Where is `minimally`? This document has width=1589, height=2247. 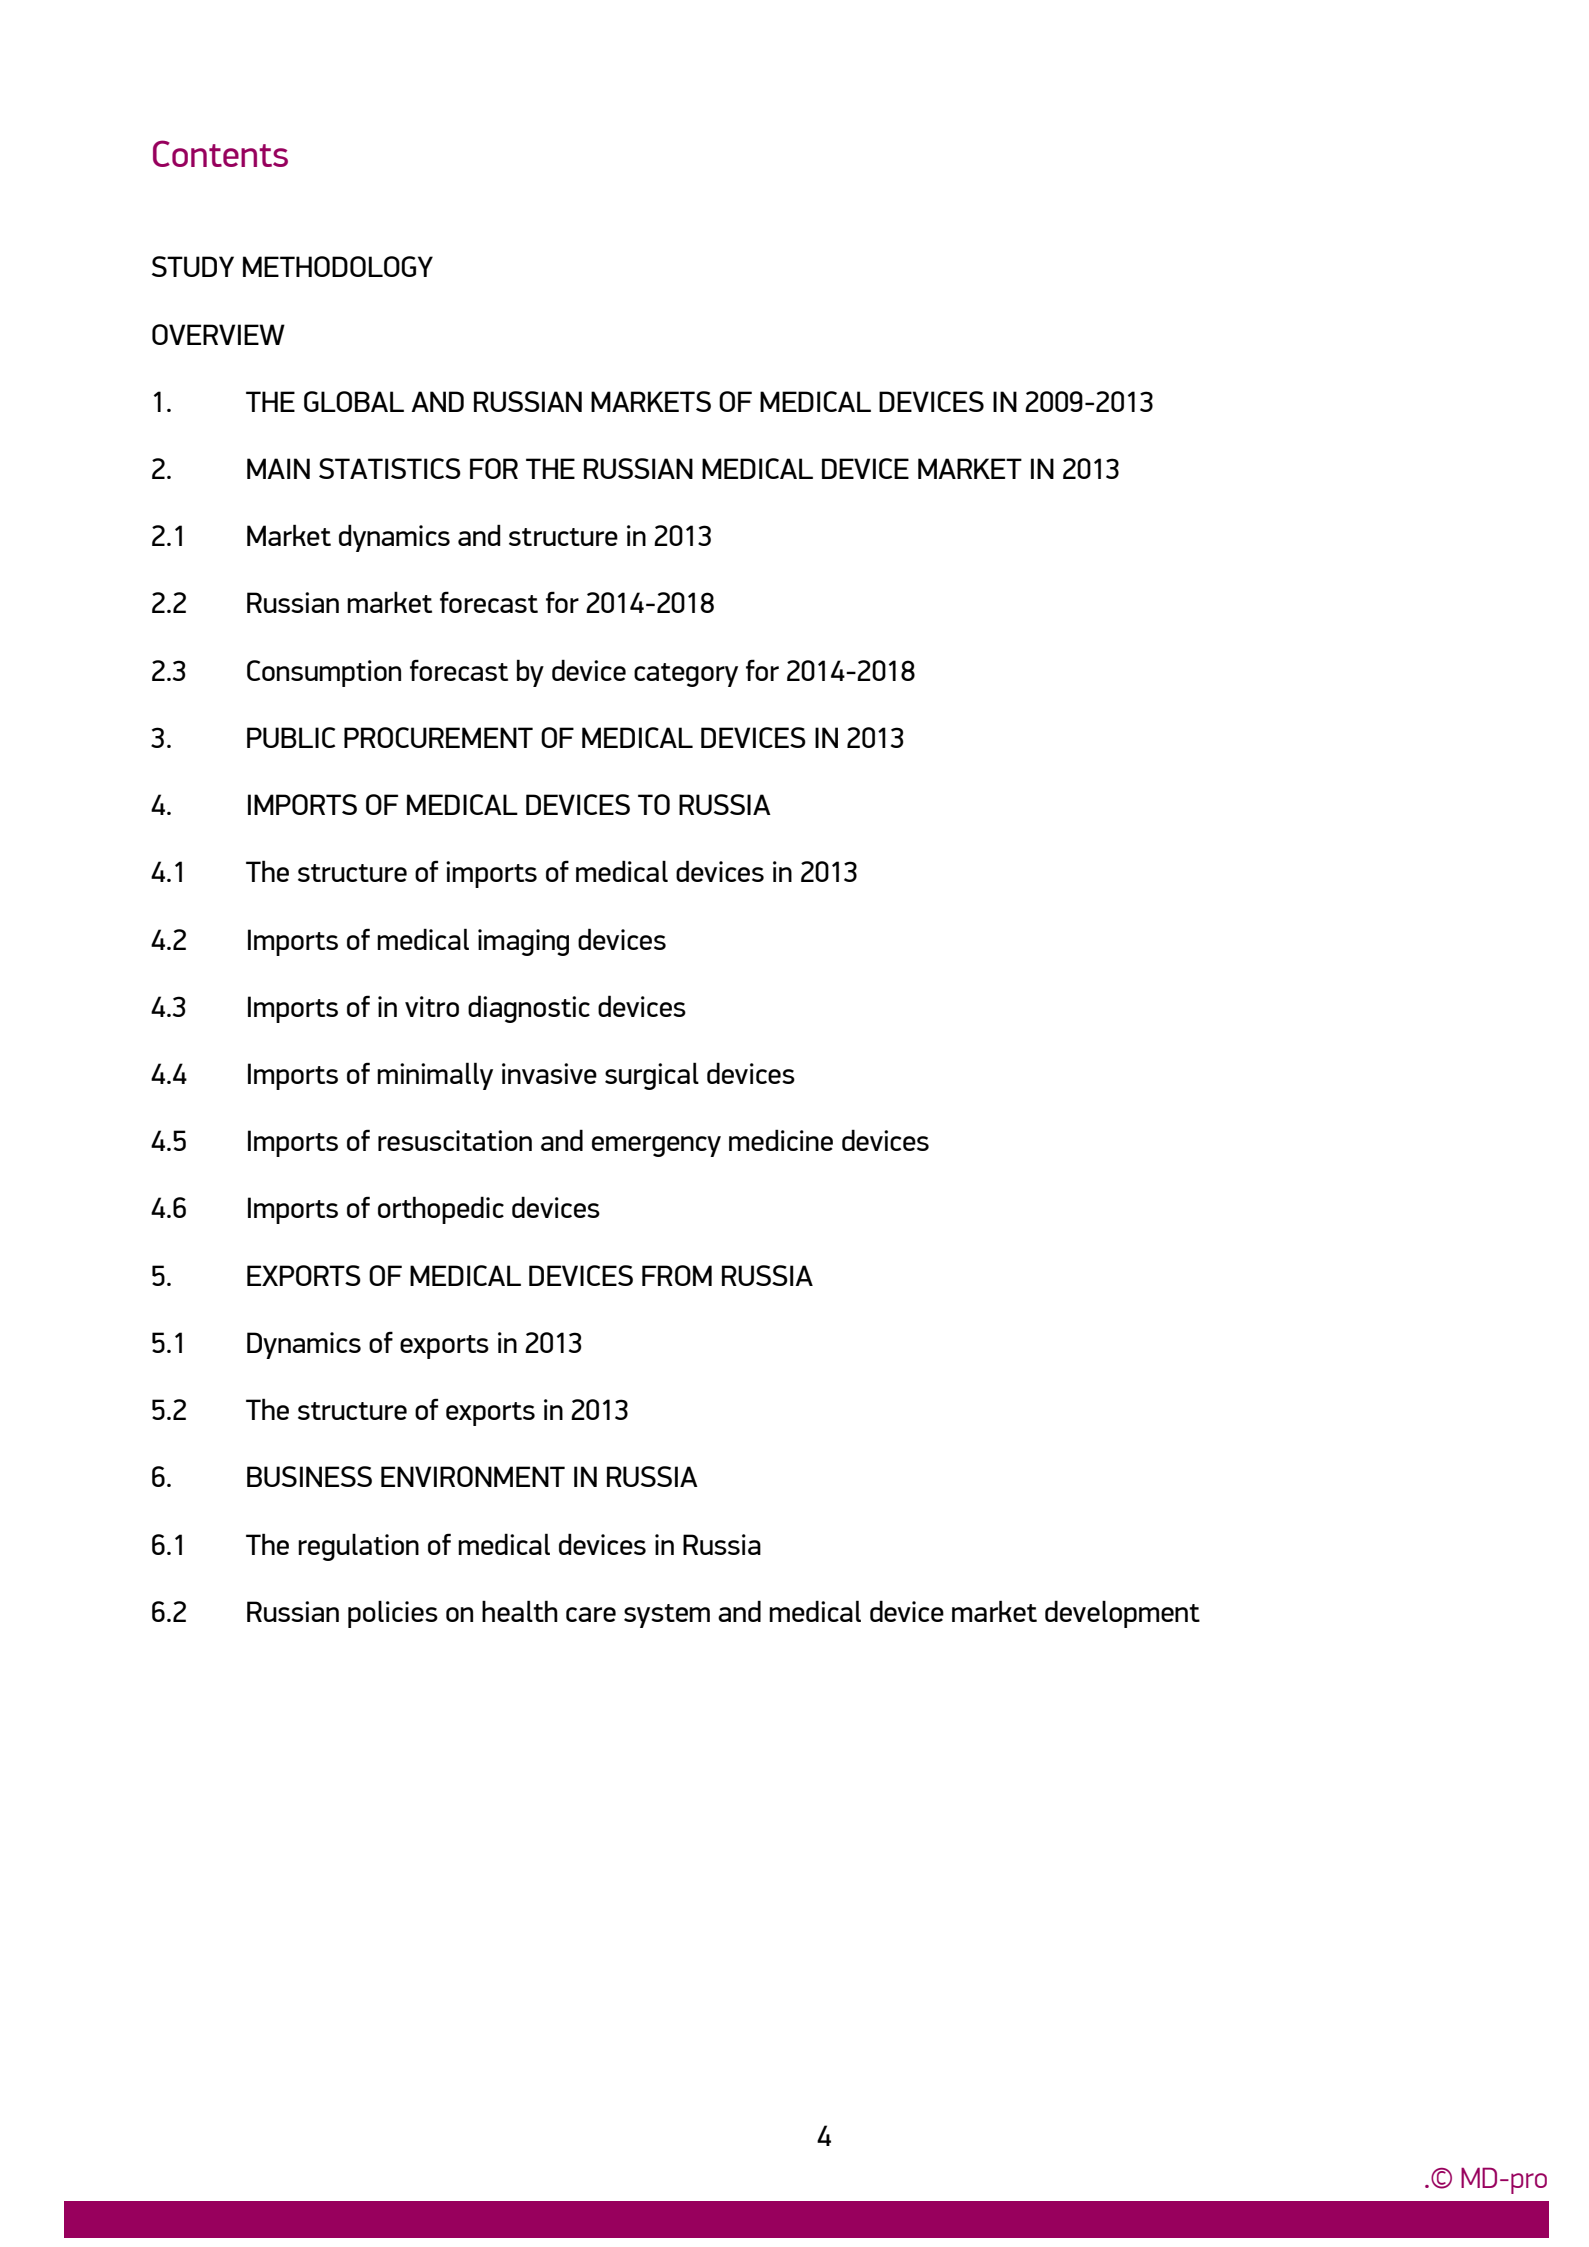
minimally is located at coordinates (435, 1076).
